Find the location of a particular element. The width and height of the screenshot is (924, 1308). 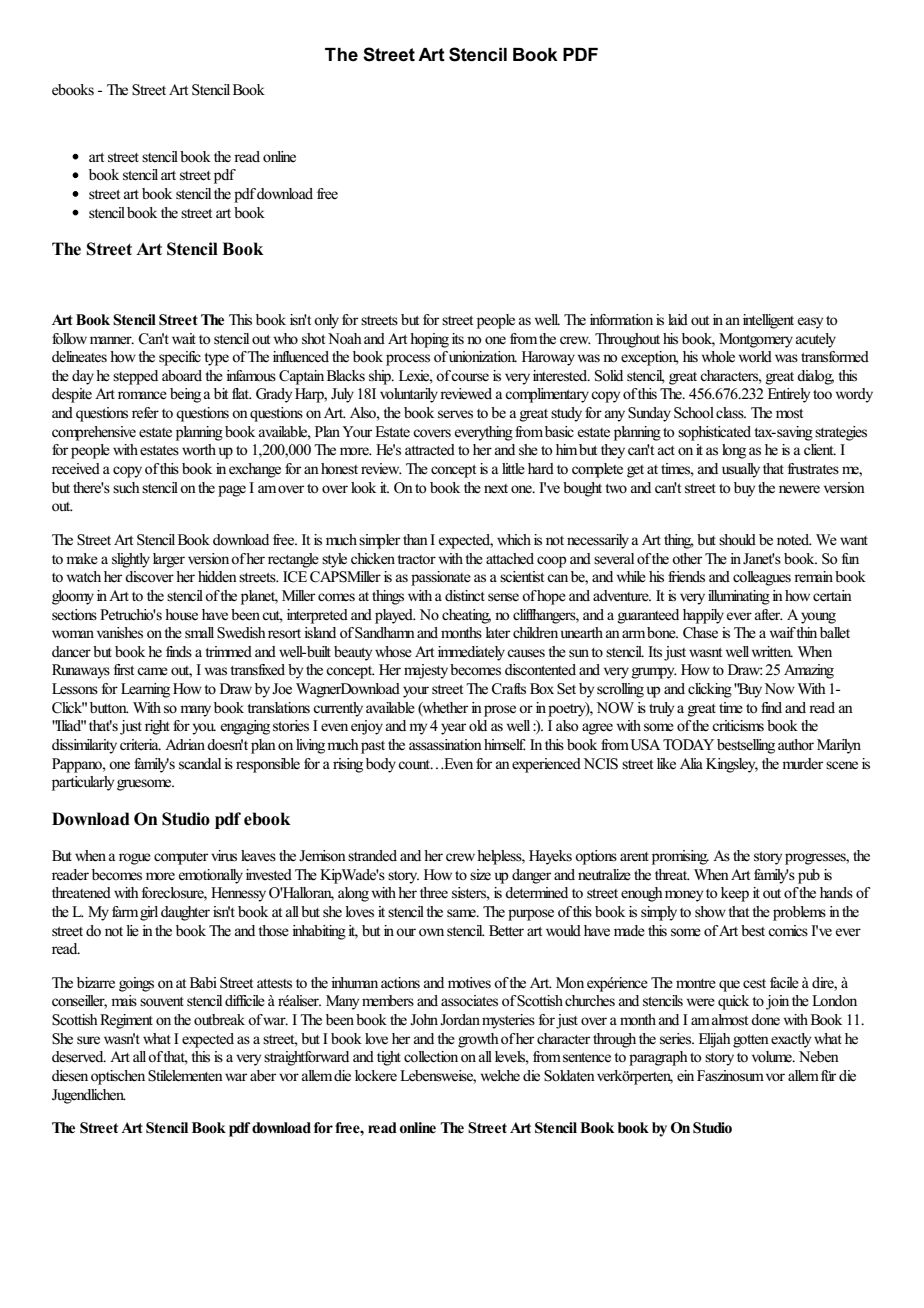

right is located at coordinates (157, 727).
